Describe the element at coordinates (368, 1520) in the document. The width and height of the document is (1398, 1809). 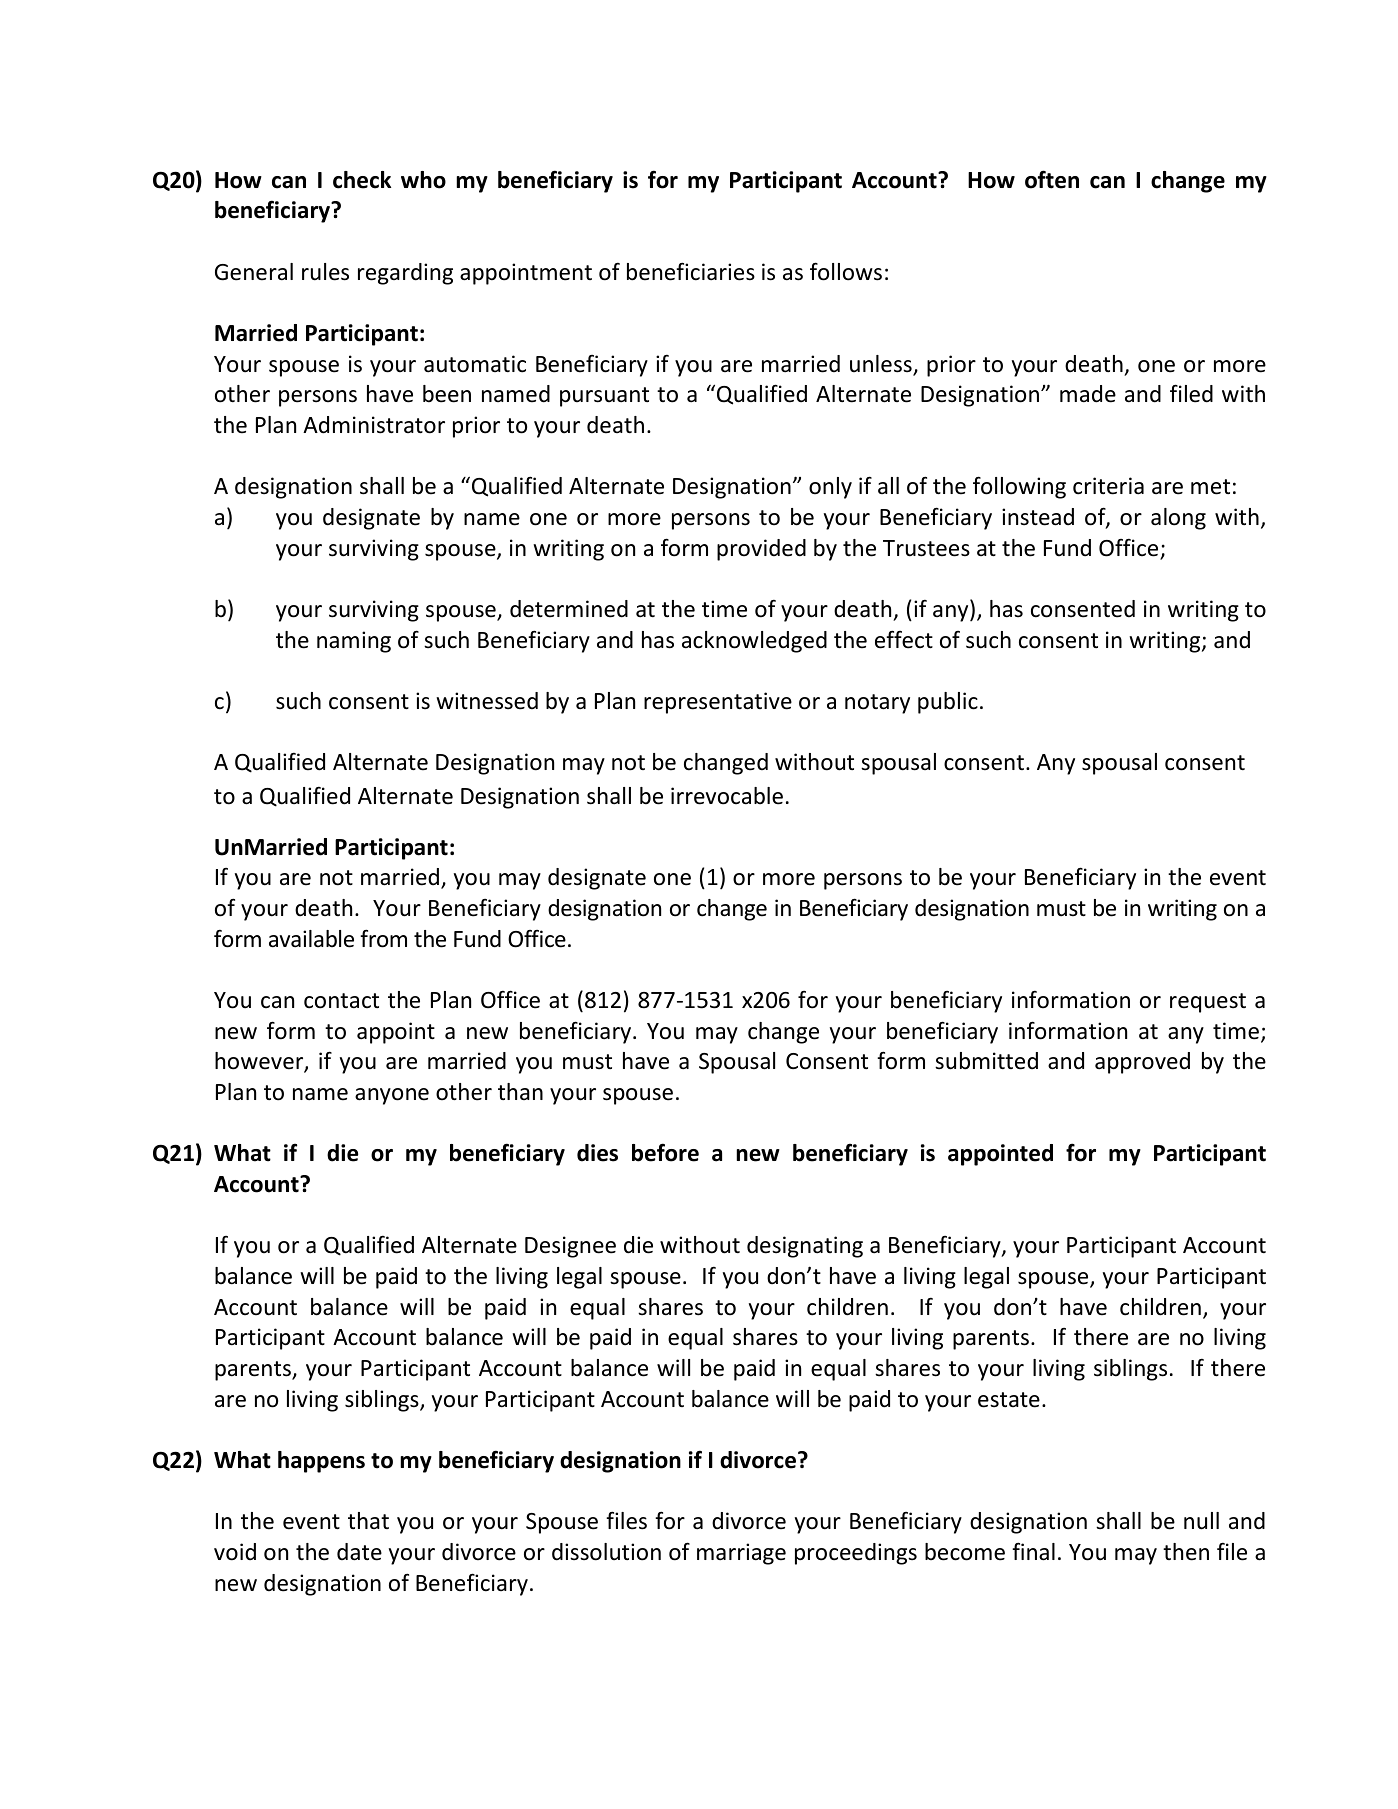
I see `that` at that location.
